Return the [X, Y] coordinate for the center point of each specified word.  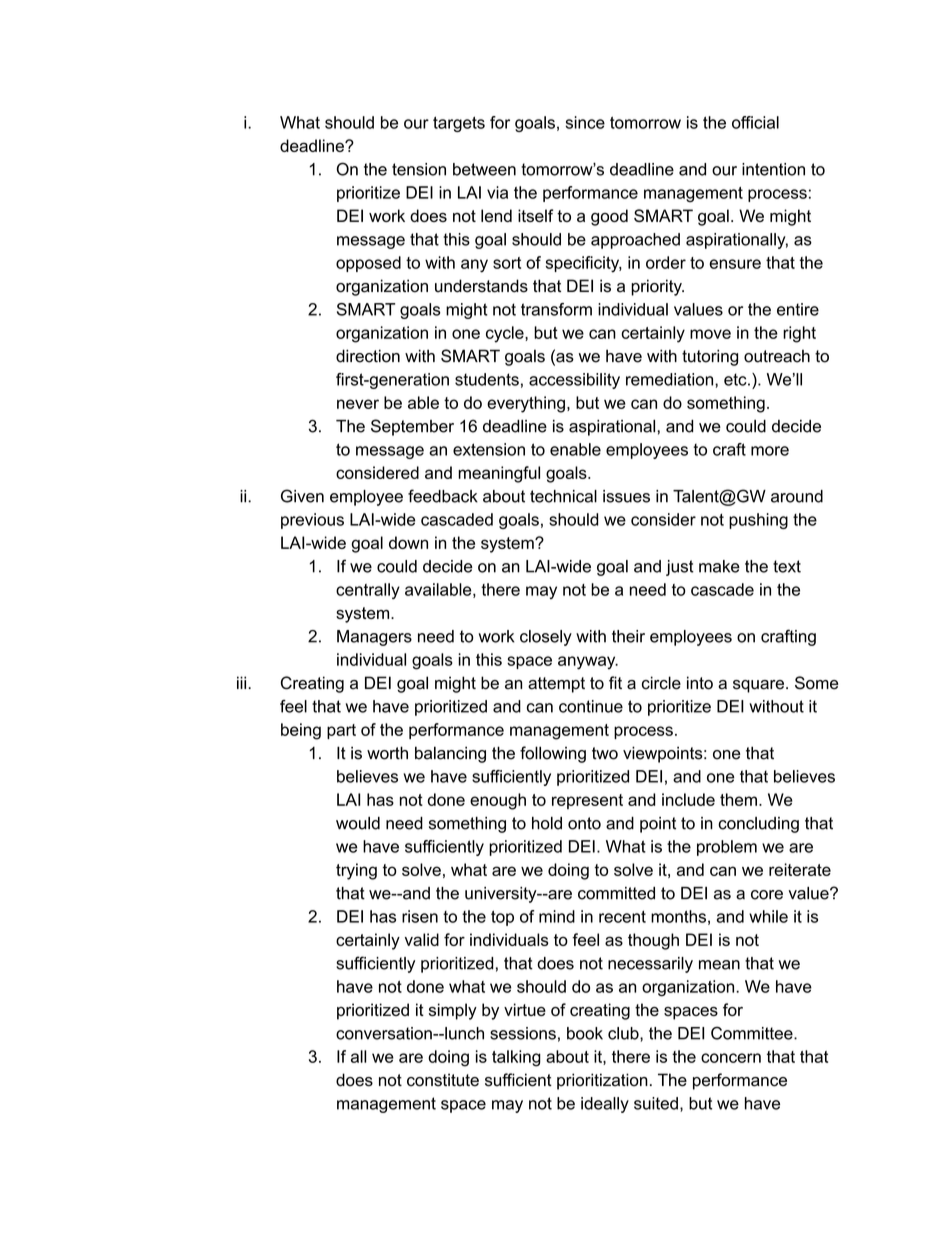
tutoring [710, 357]
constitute [443, 1080]
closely [546, 638]
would [358, 823]
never [358, 404]
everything [526, 404]
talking [516, 1058]
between [484, 169]
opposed [368, 264]
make [719, 566]
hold [547, 823]
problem [727, 848]
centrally [368, 591]
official [755, 122]
